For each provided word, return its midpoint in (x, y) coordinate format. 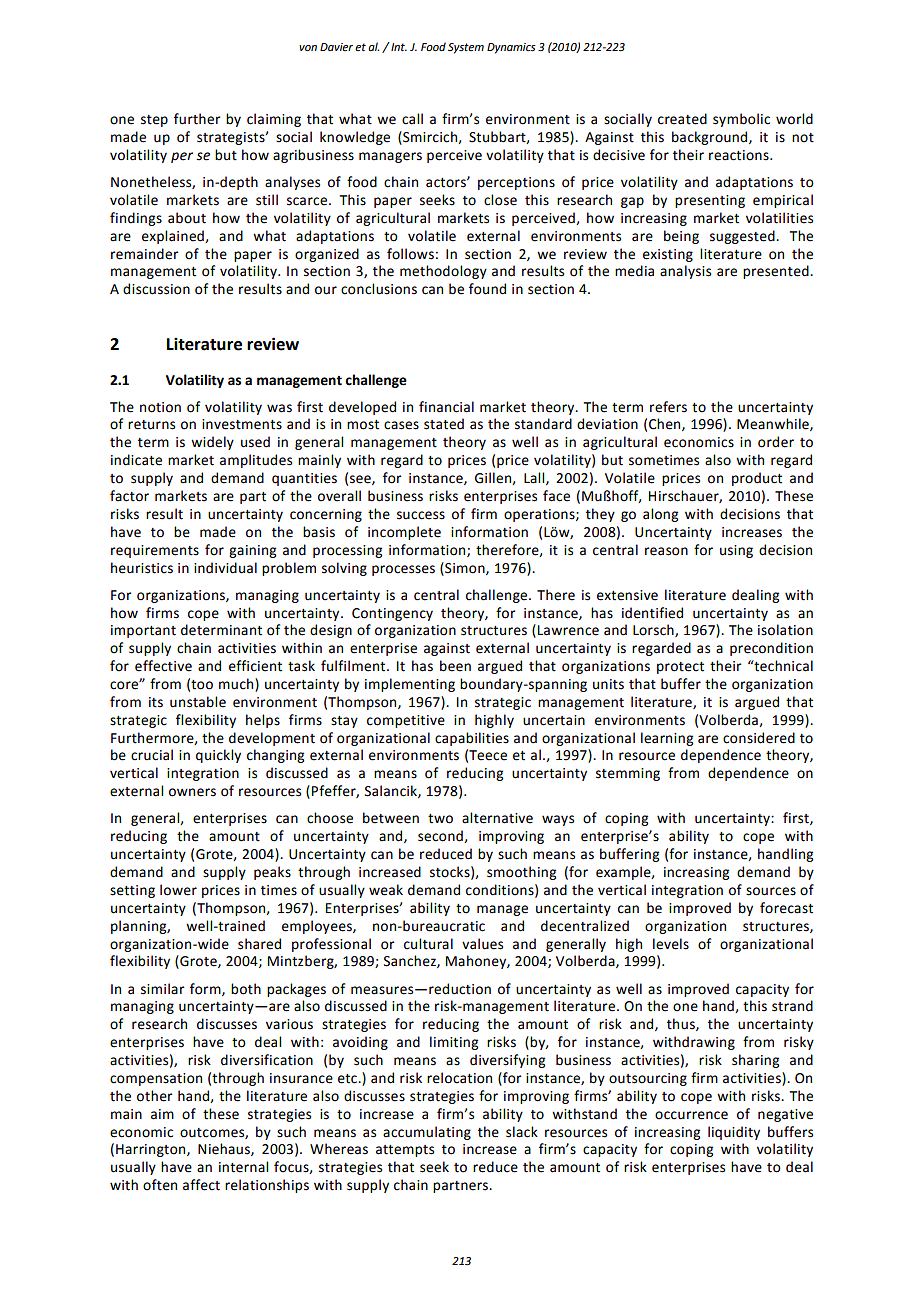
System (466, 48)
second (441, 836)
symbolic (741, 120)
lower (178, 890)
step (154, 121)
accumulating (427, 1133)
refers (668, 407)
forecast (786, 908)
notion (160, 407)
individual (225, 568)
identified (652, 613)
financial (446, 407)
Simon (465, 568)
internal (243, 1167)
